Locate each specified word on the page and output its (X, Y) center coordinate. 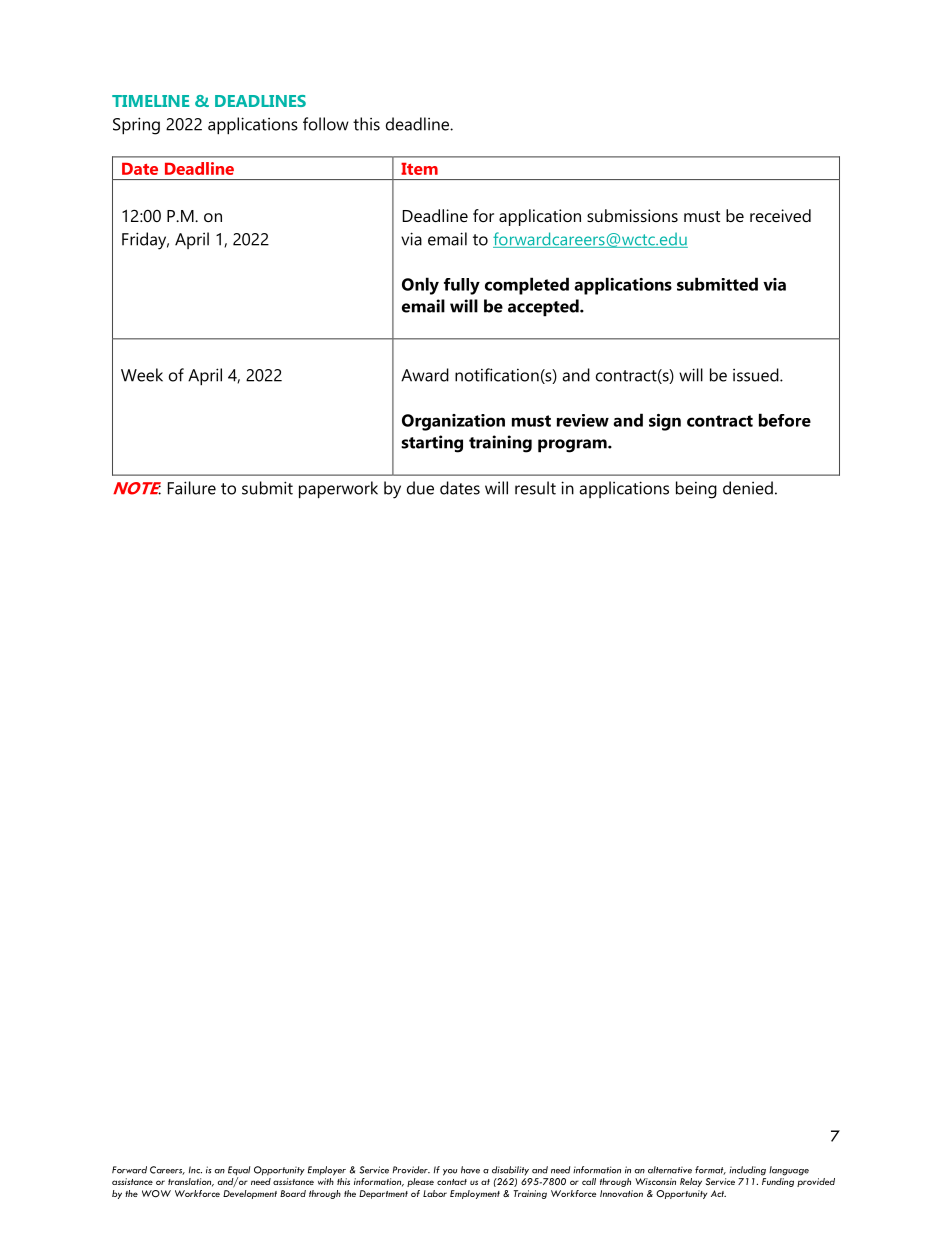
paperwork (338, 490)
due (420, 488)
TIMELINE (151, 101)
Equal (239, 1172)
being (696, 490)
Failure (192, 488)
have (470, 1170)
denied (748, 488)
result (535, 488)
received (780, 215)
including (747, 1171)
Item (419, 169)
